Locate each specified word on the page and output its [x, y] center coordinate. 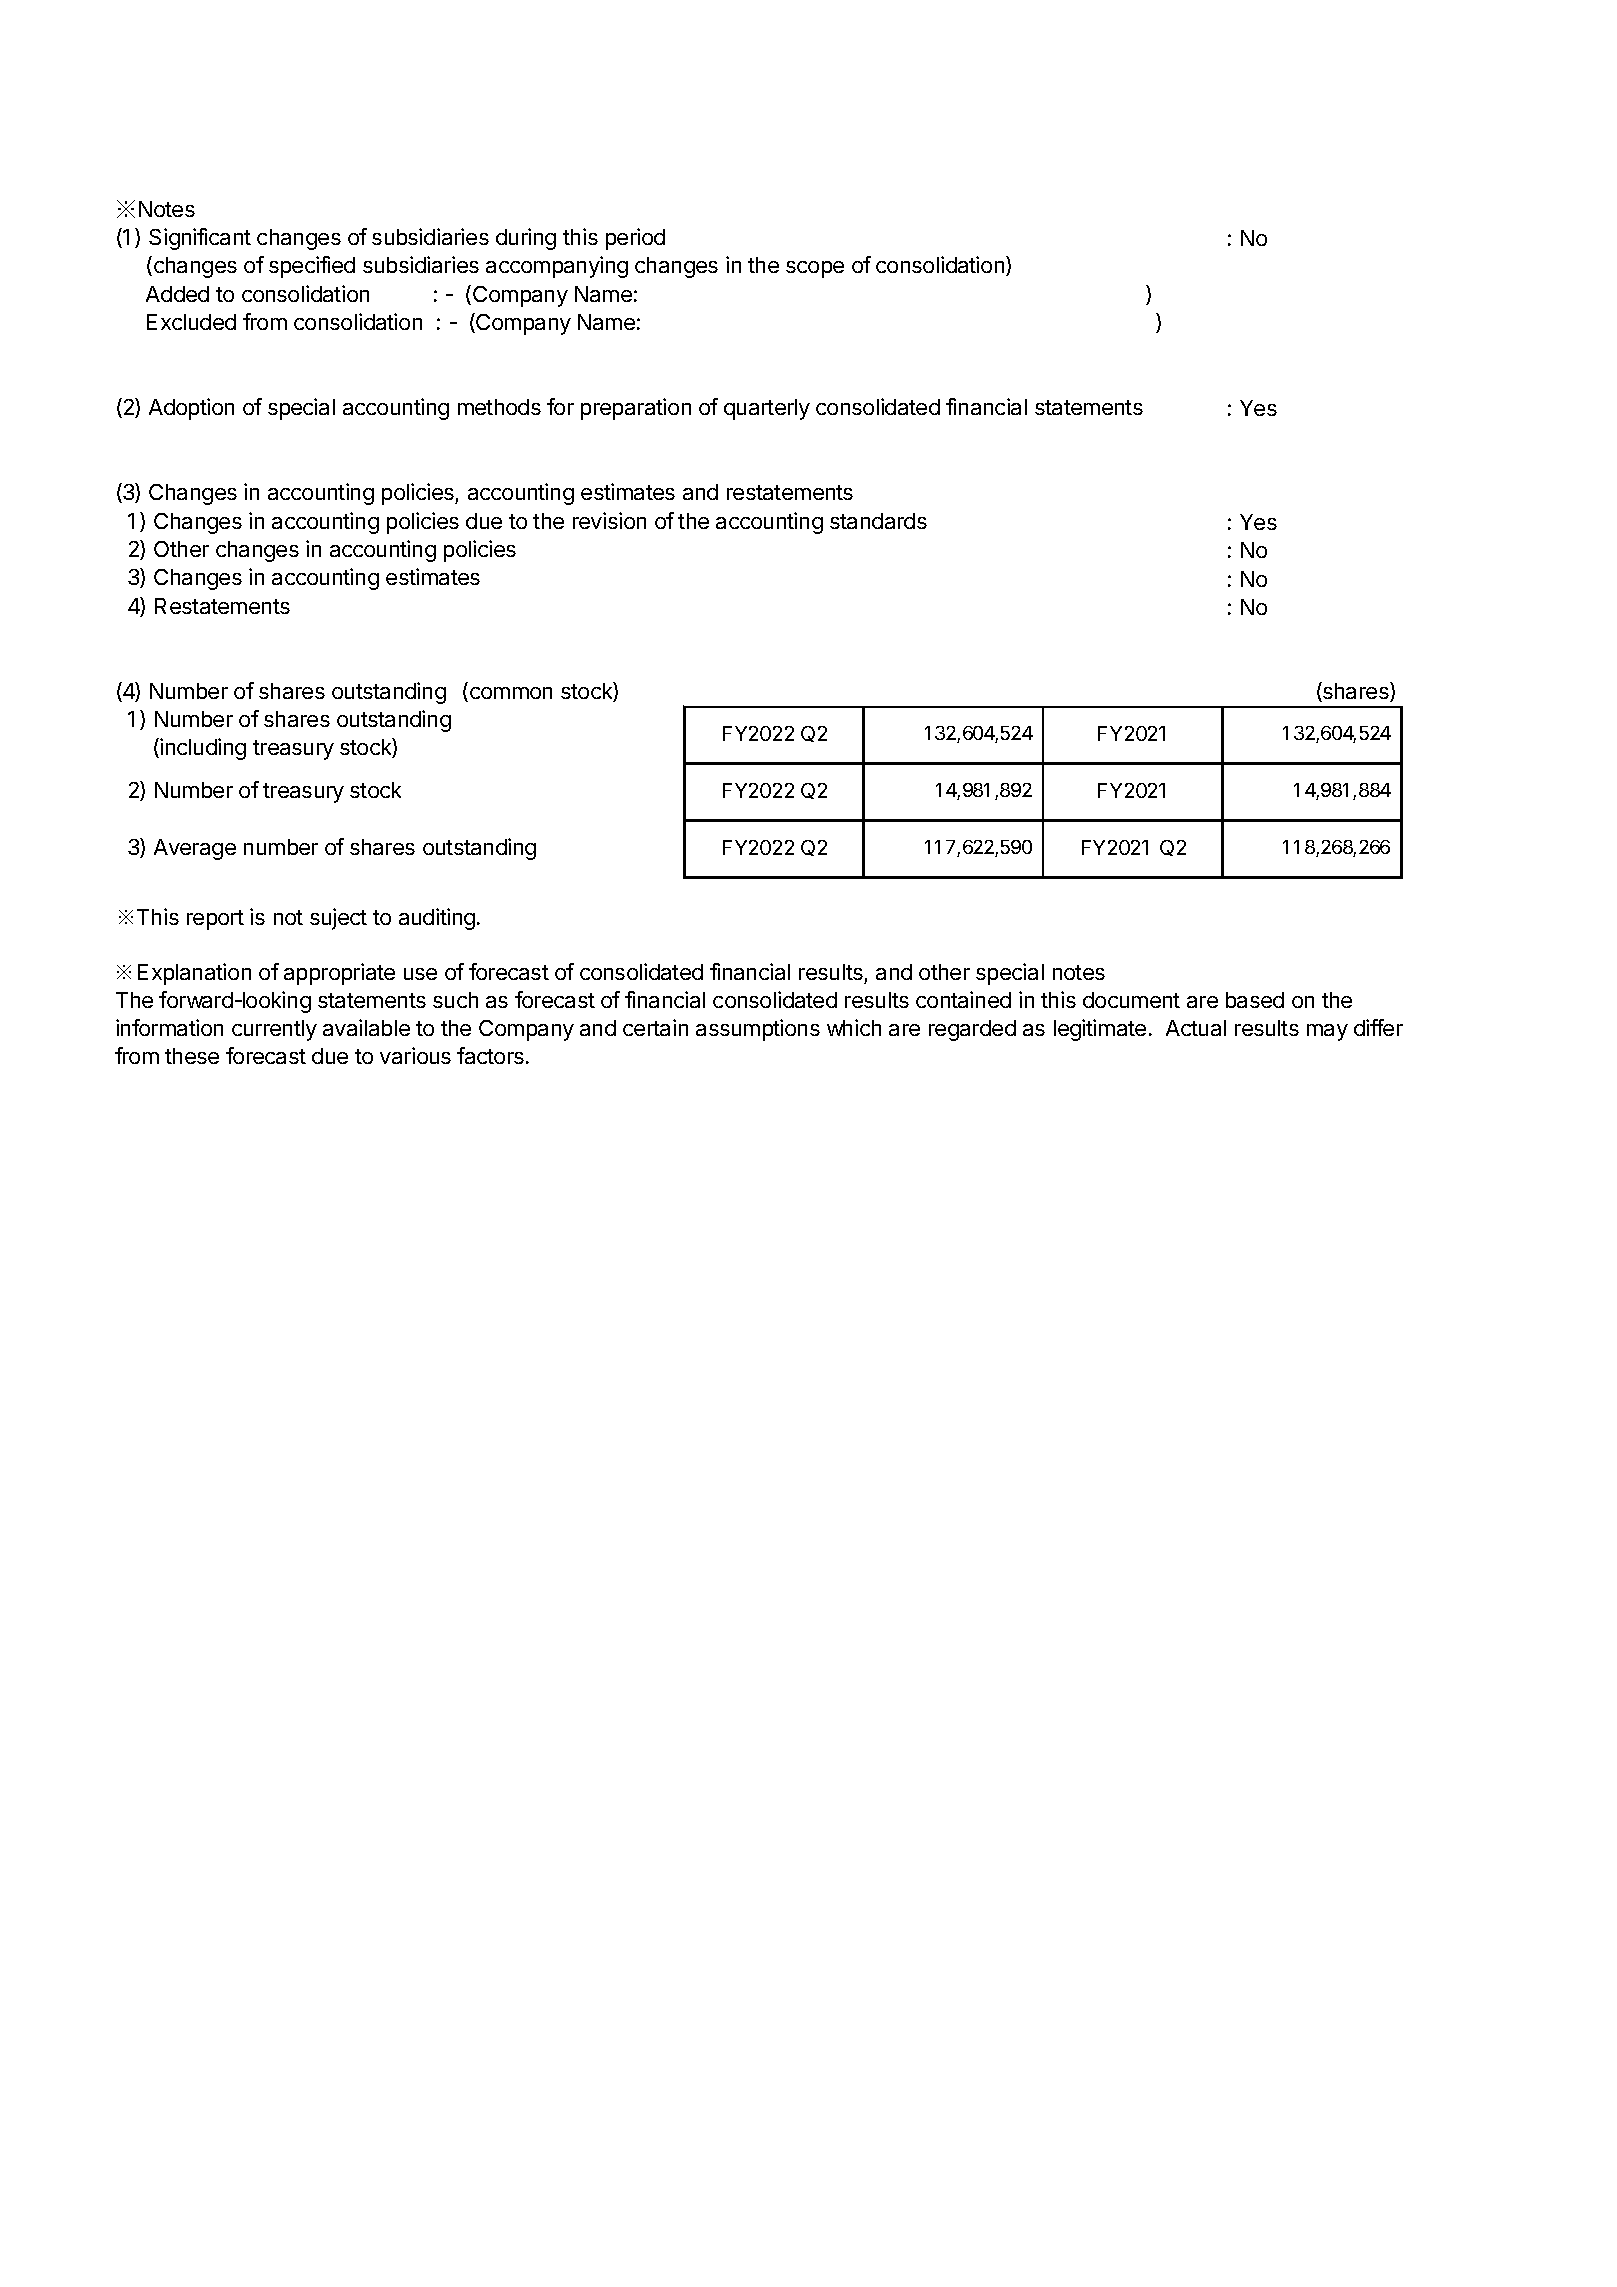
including [203, 749]
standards [878, 521]
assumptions [758, 1030]
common [509, 694]
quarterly [767, 409]
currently [274, 1030]
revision [609, 520]
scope [815, 269]
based [1255, 1000]
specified [312, 267]
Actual [1196, 1028]
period [635, 239]
